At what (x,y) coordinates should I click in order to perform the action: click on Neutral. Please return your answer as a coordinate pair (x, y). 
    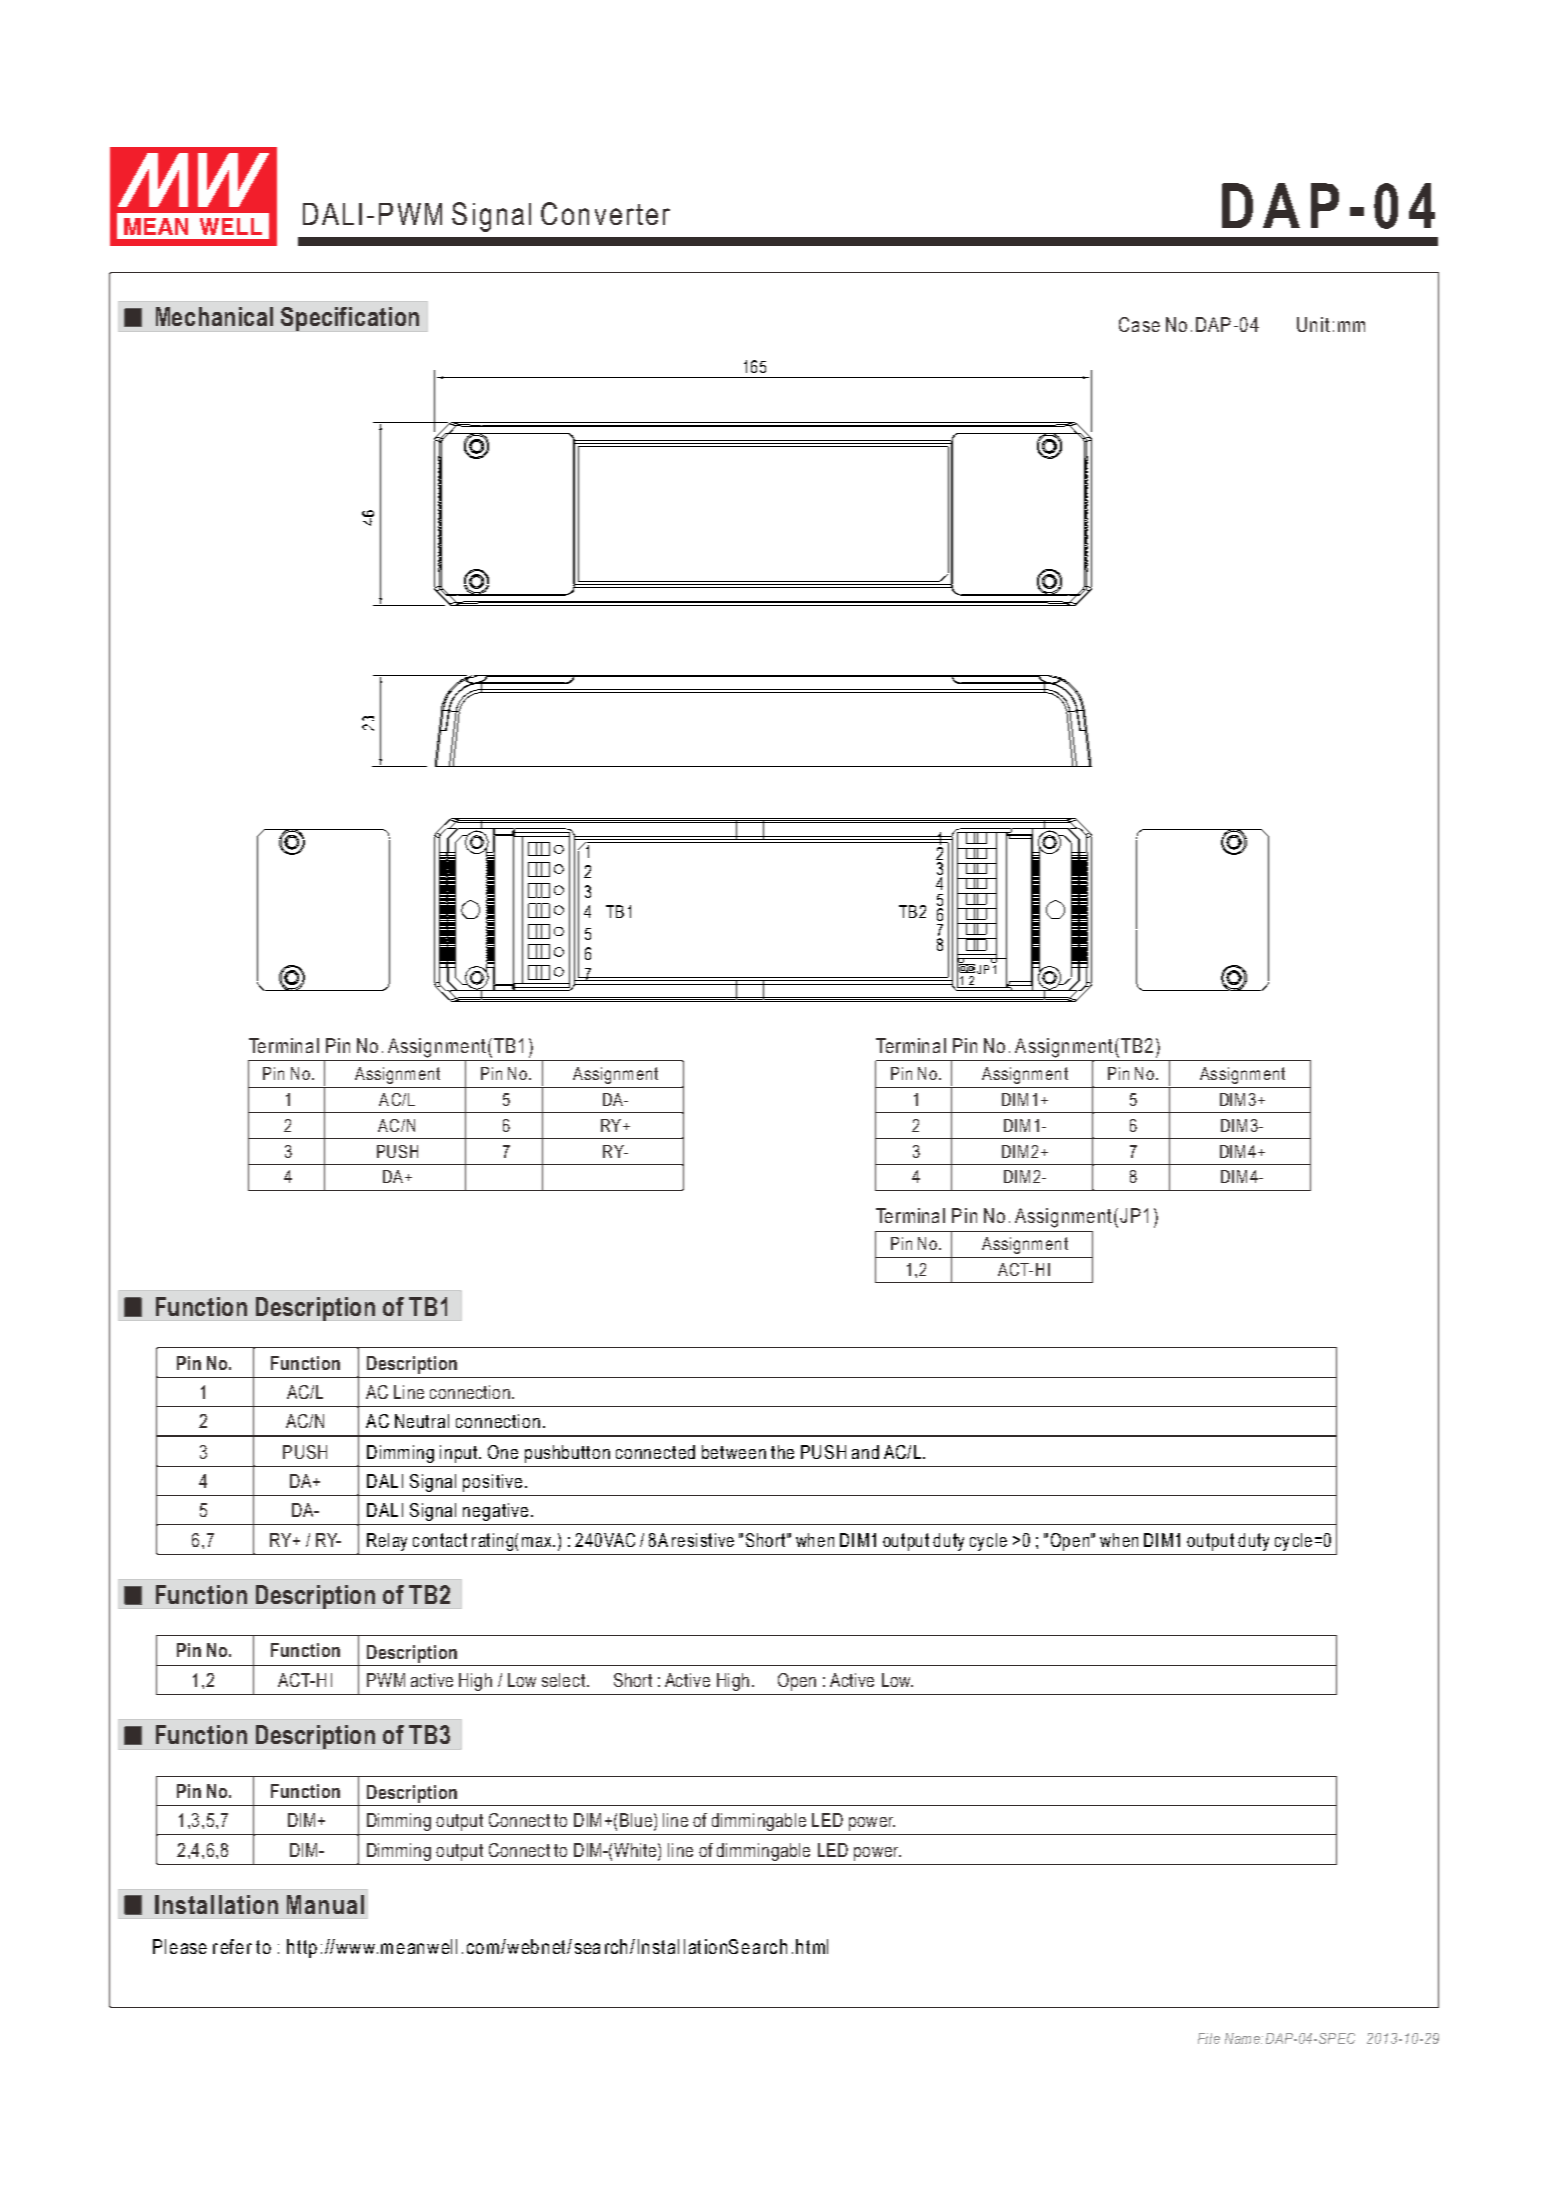
    Looking at the image, I should click on (422, 1421).
